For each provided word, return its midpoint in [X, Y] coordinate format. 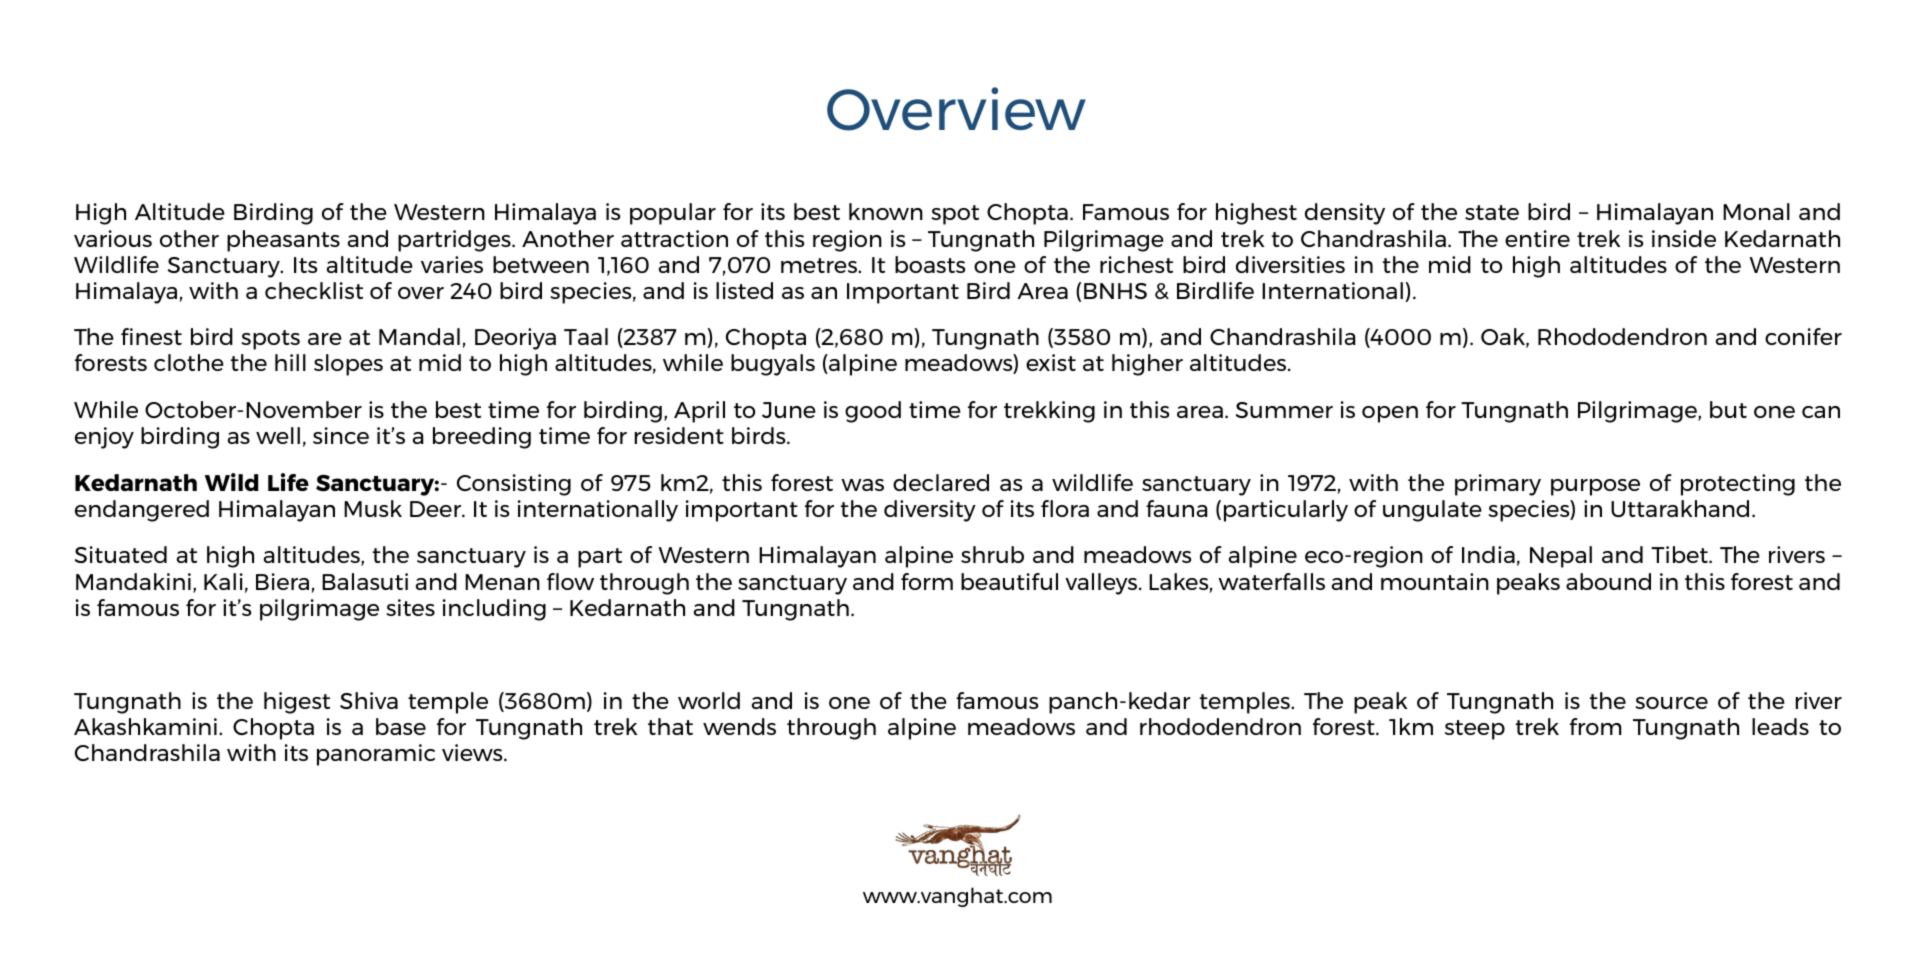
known [886, 211]
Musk [373, 508]
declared [941, 482]
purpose [1595, 487]
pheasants [283, 241]
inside [1684, 238]
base [401, 726]
